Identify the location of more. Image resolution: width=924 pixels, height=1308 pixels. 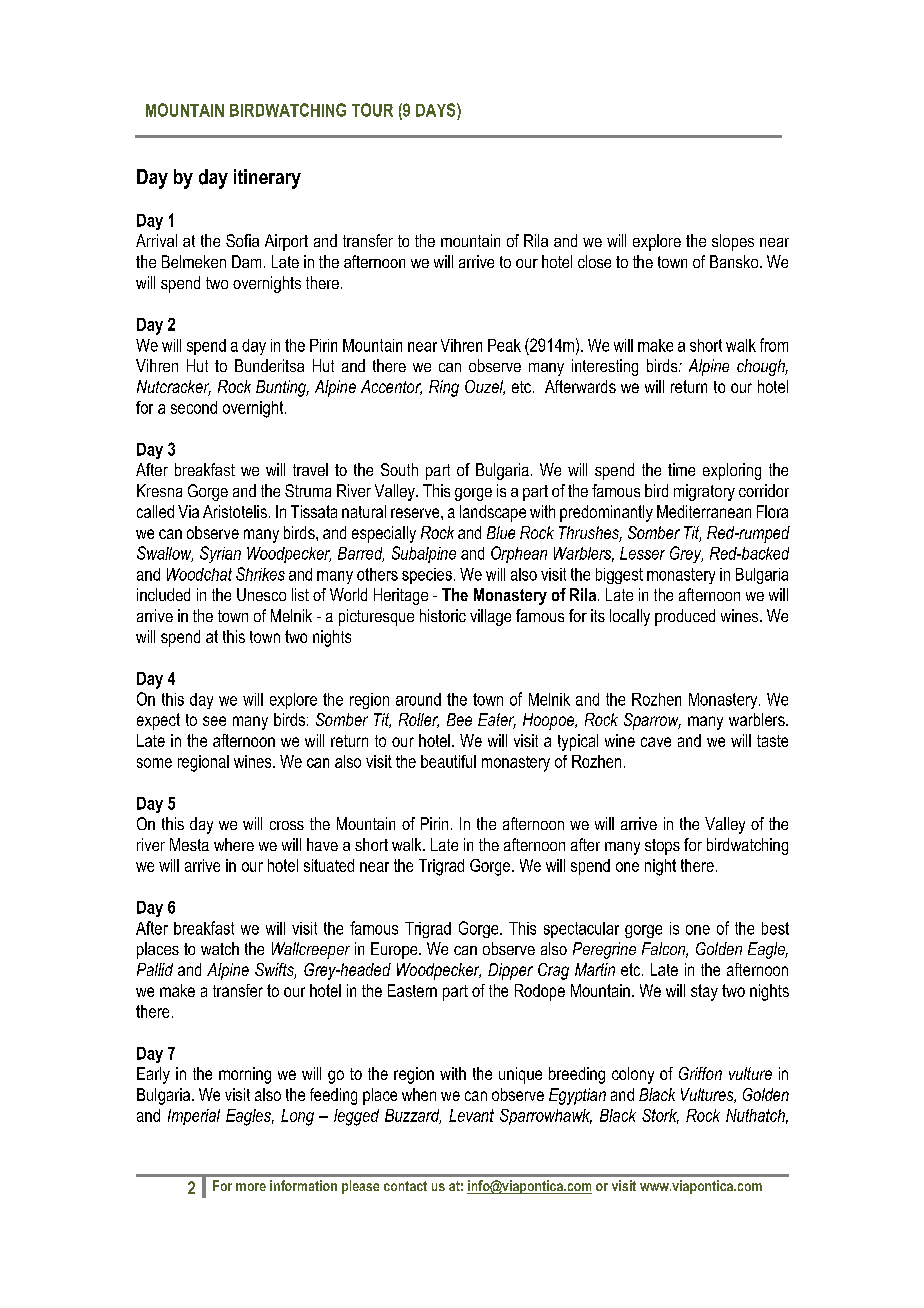
(251, 1187).
